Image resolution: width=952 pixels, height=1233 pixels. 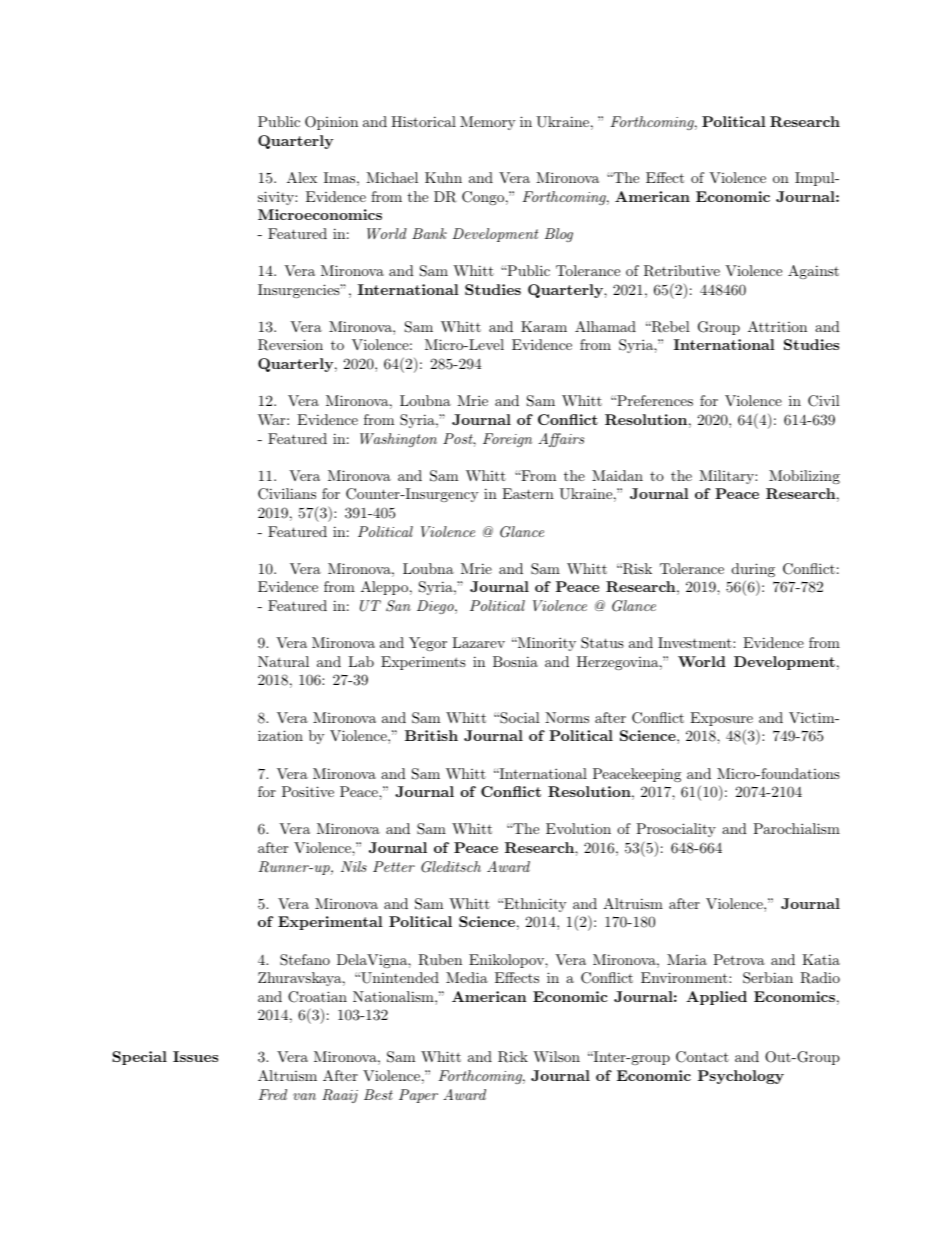 I want to click on Natural, so click(x=283, y=661).
